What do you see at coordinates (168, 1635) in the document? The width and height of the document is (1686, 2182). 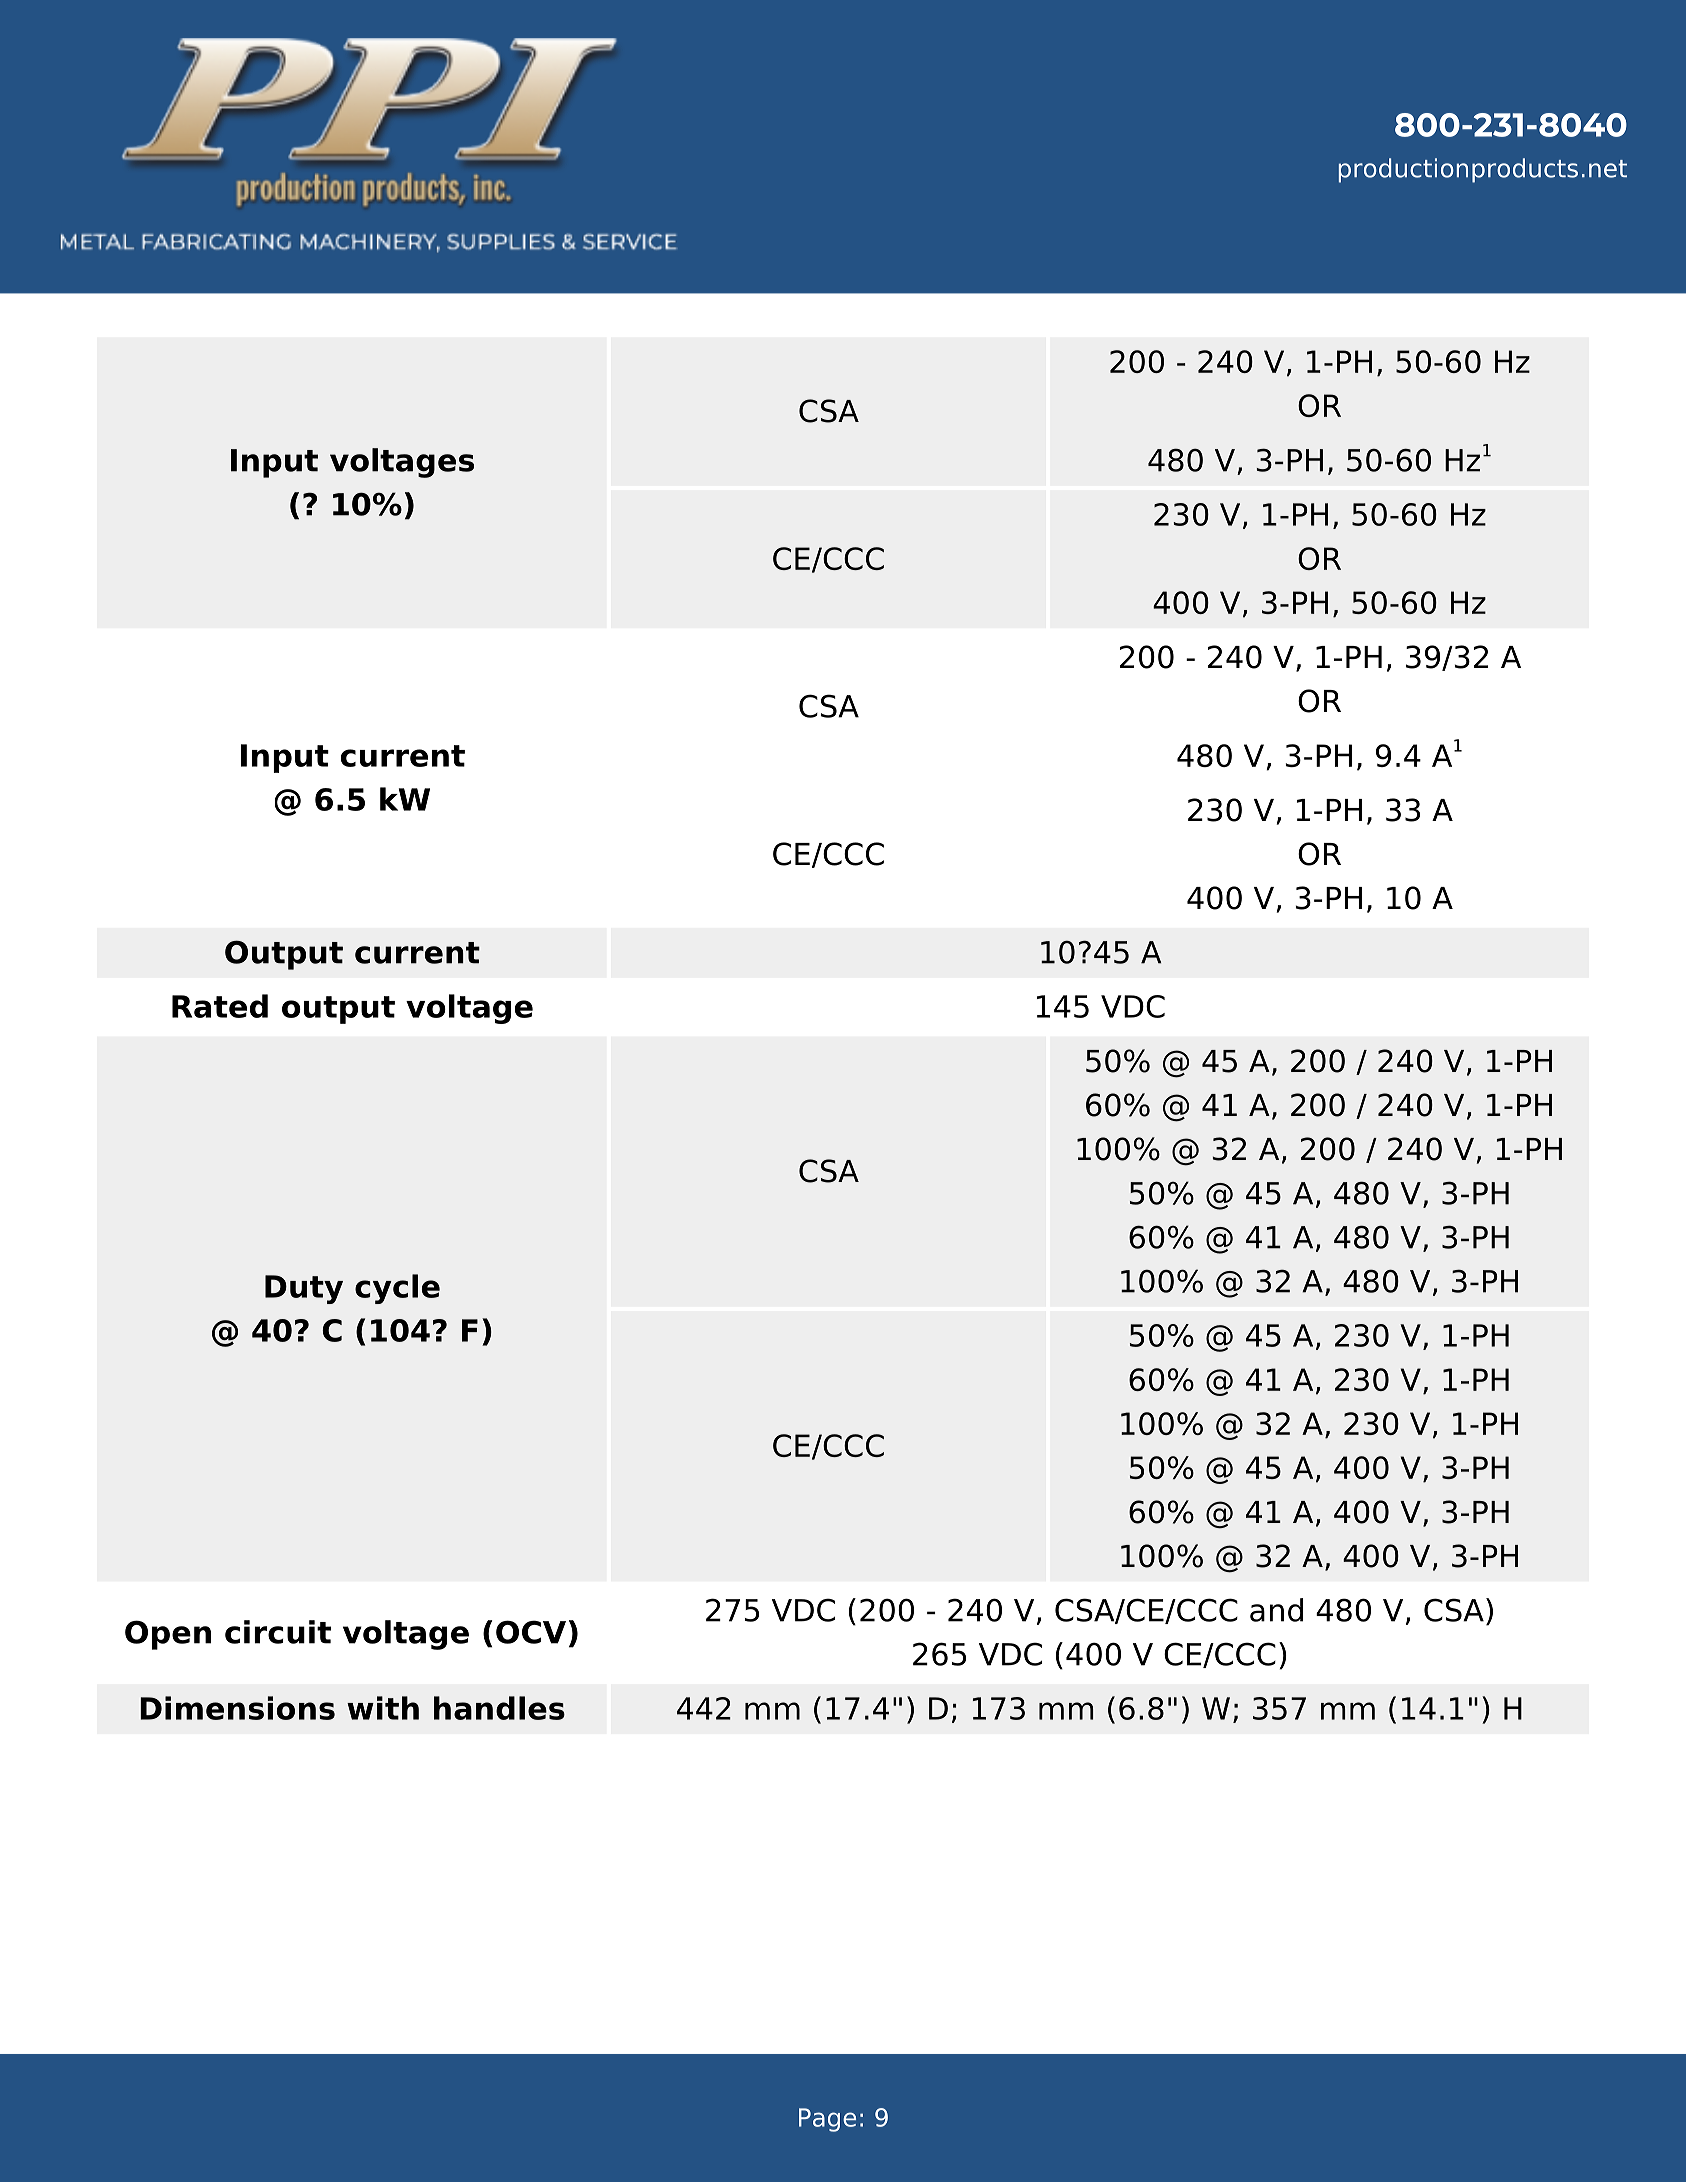 I see `Open` at bounding box center [168, 1635].
